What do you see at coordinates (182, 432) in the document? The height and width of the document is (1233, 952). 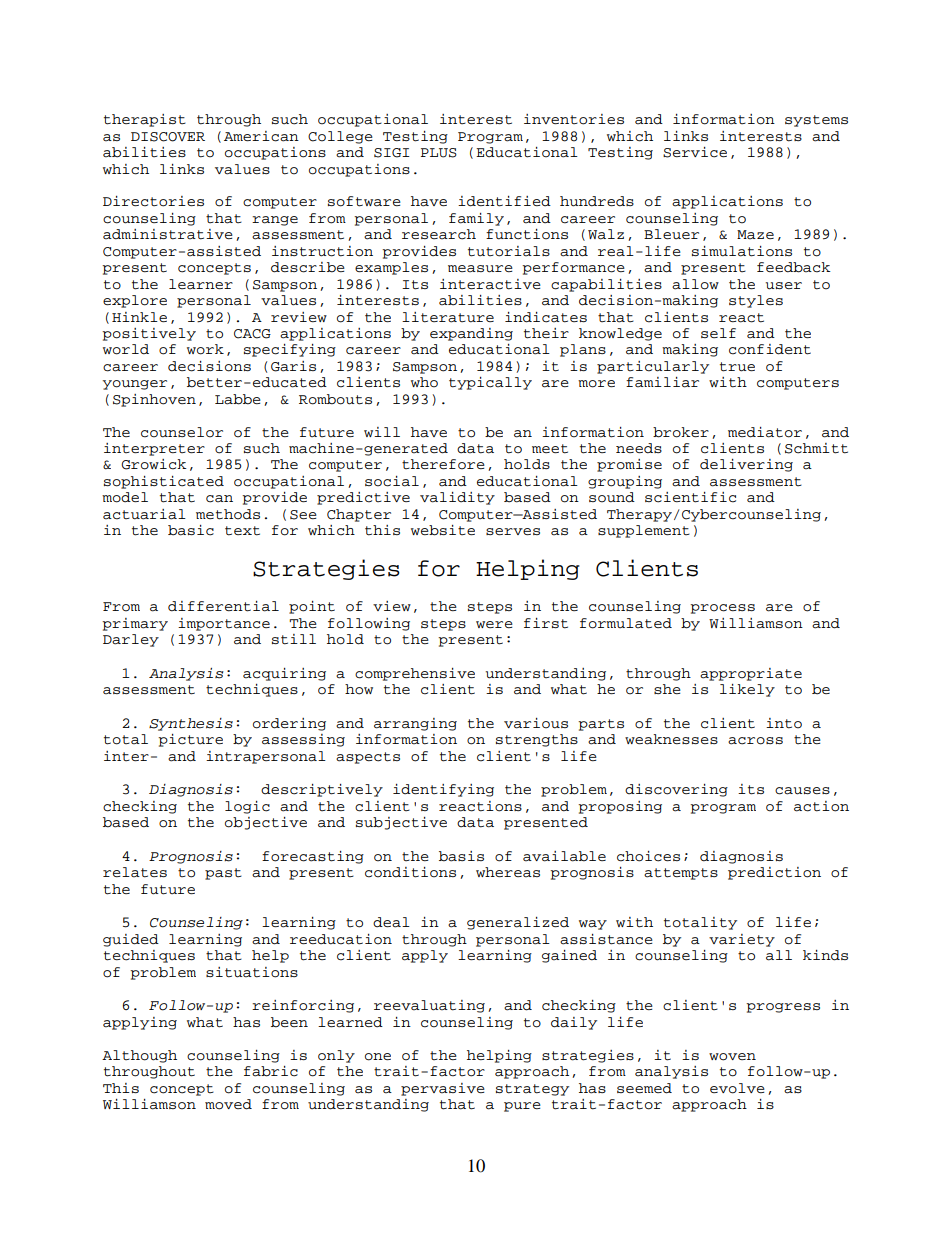 I see `counselor` at bounding box center [182, 432].
